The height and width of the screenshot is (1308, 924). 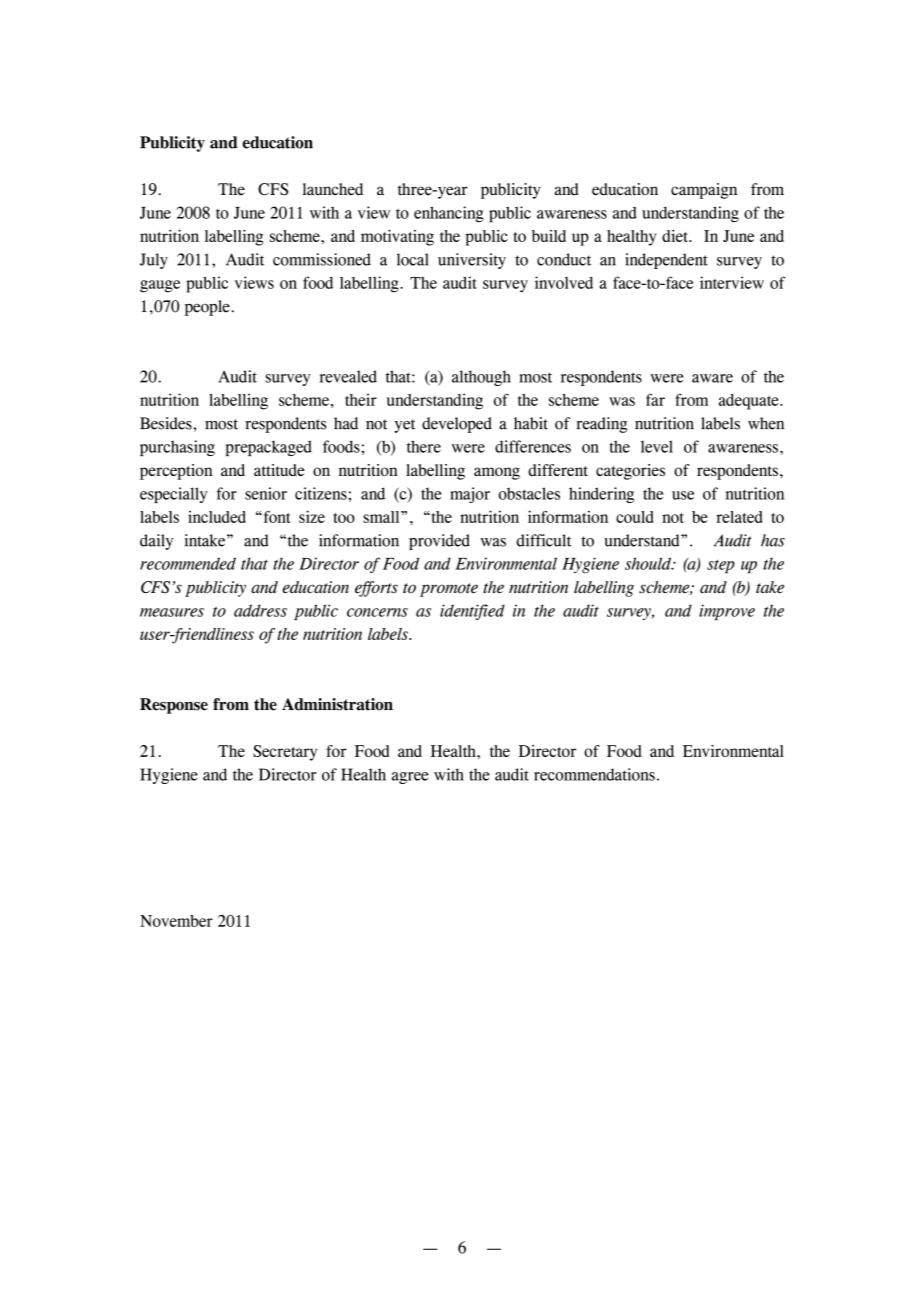 I want to click on November, so click(x=176, y=921).
